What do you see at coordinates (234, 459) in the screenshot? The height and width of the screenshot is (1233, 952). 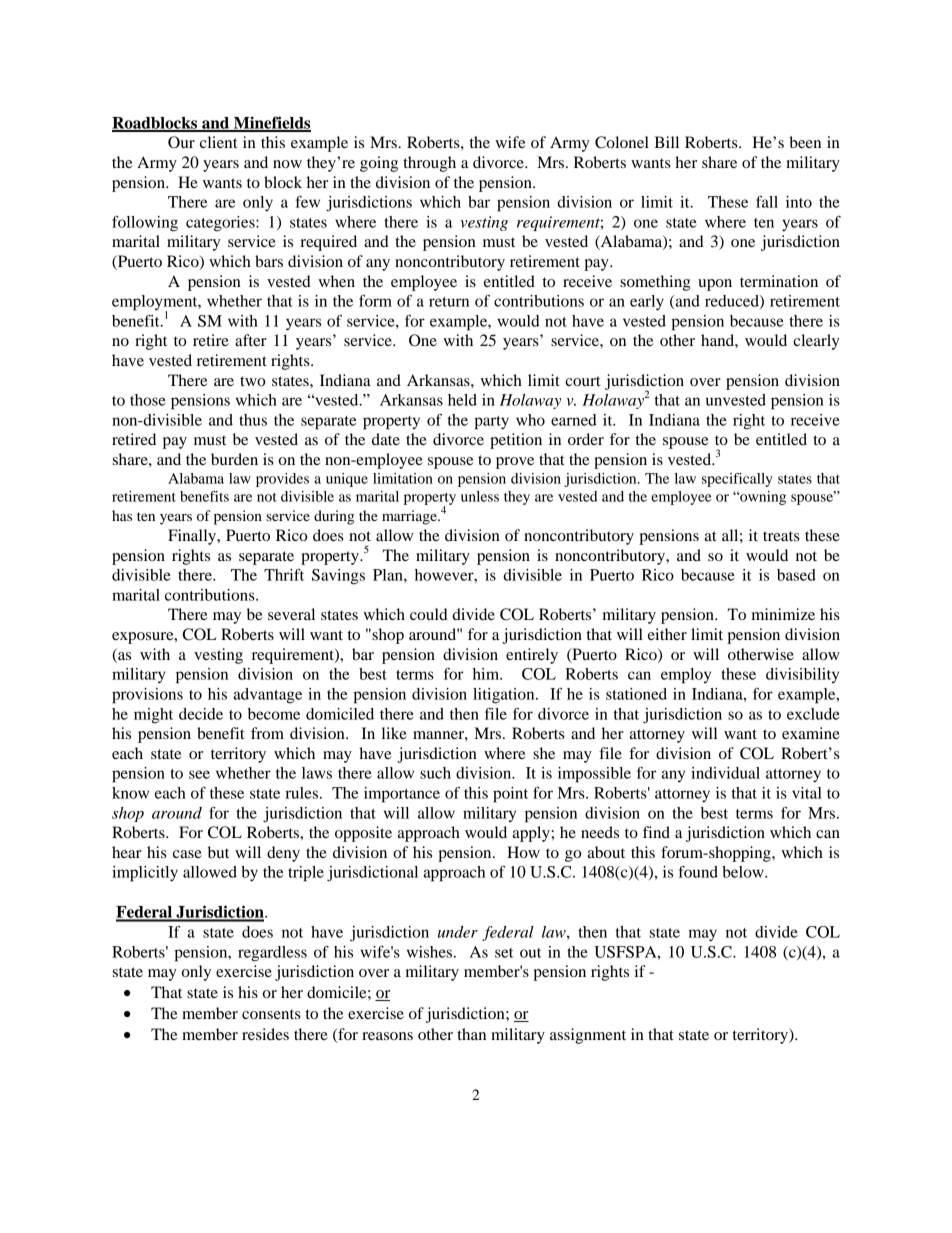 I see `burden` at bounding box center [234, 459].
